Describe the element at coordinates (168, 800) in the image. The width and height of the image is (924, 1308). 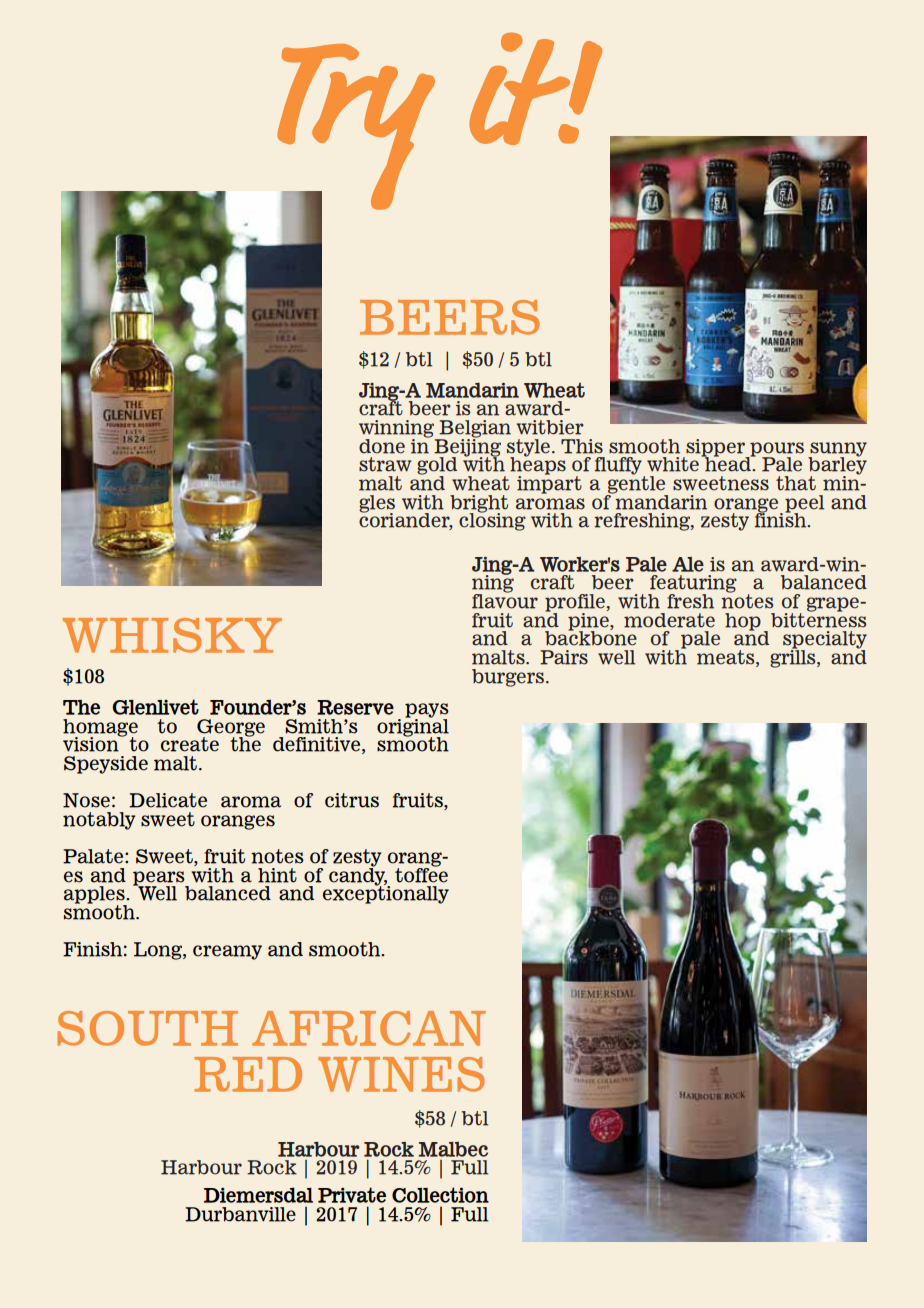
I see `Delicate` at that location.
